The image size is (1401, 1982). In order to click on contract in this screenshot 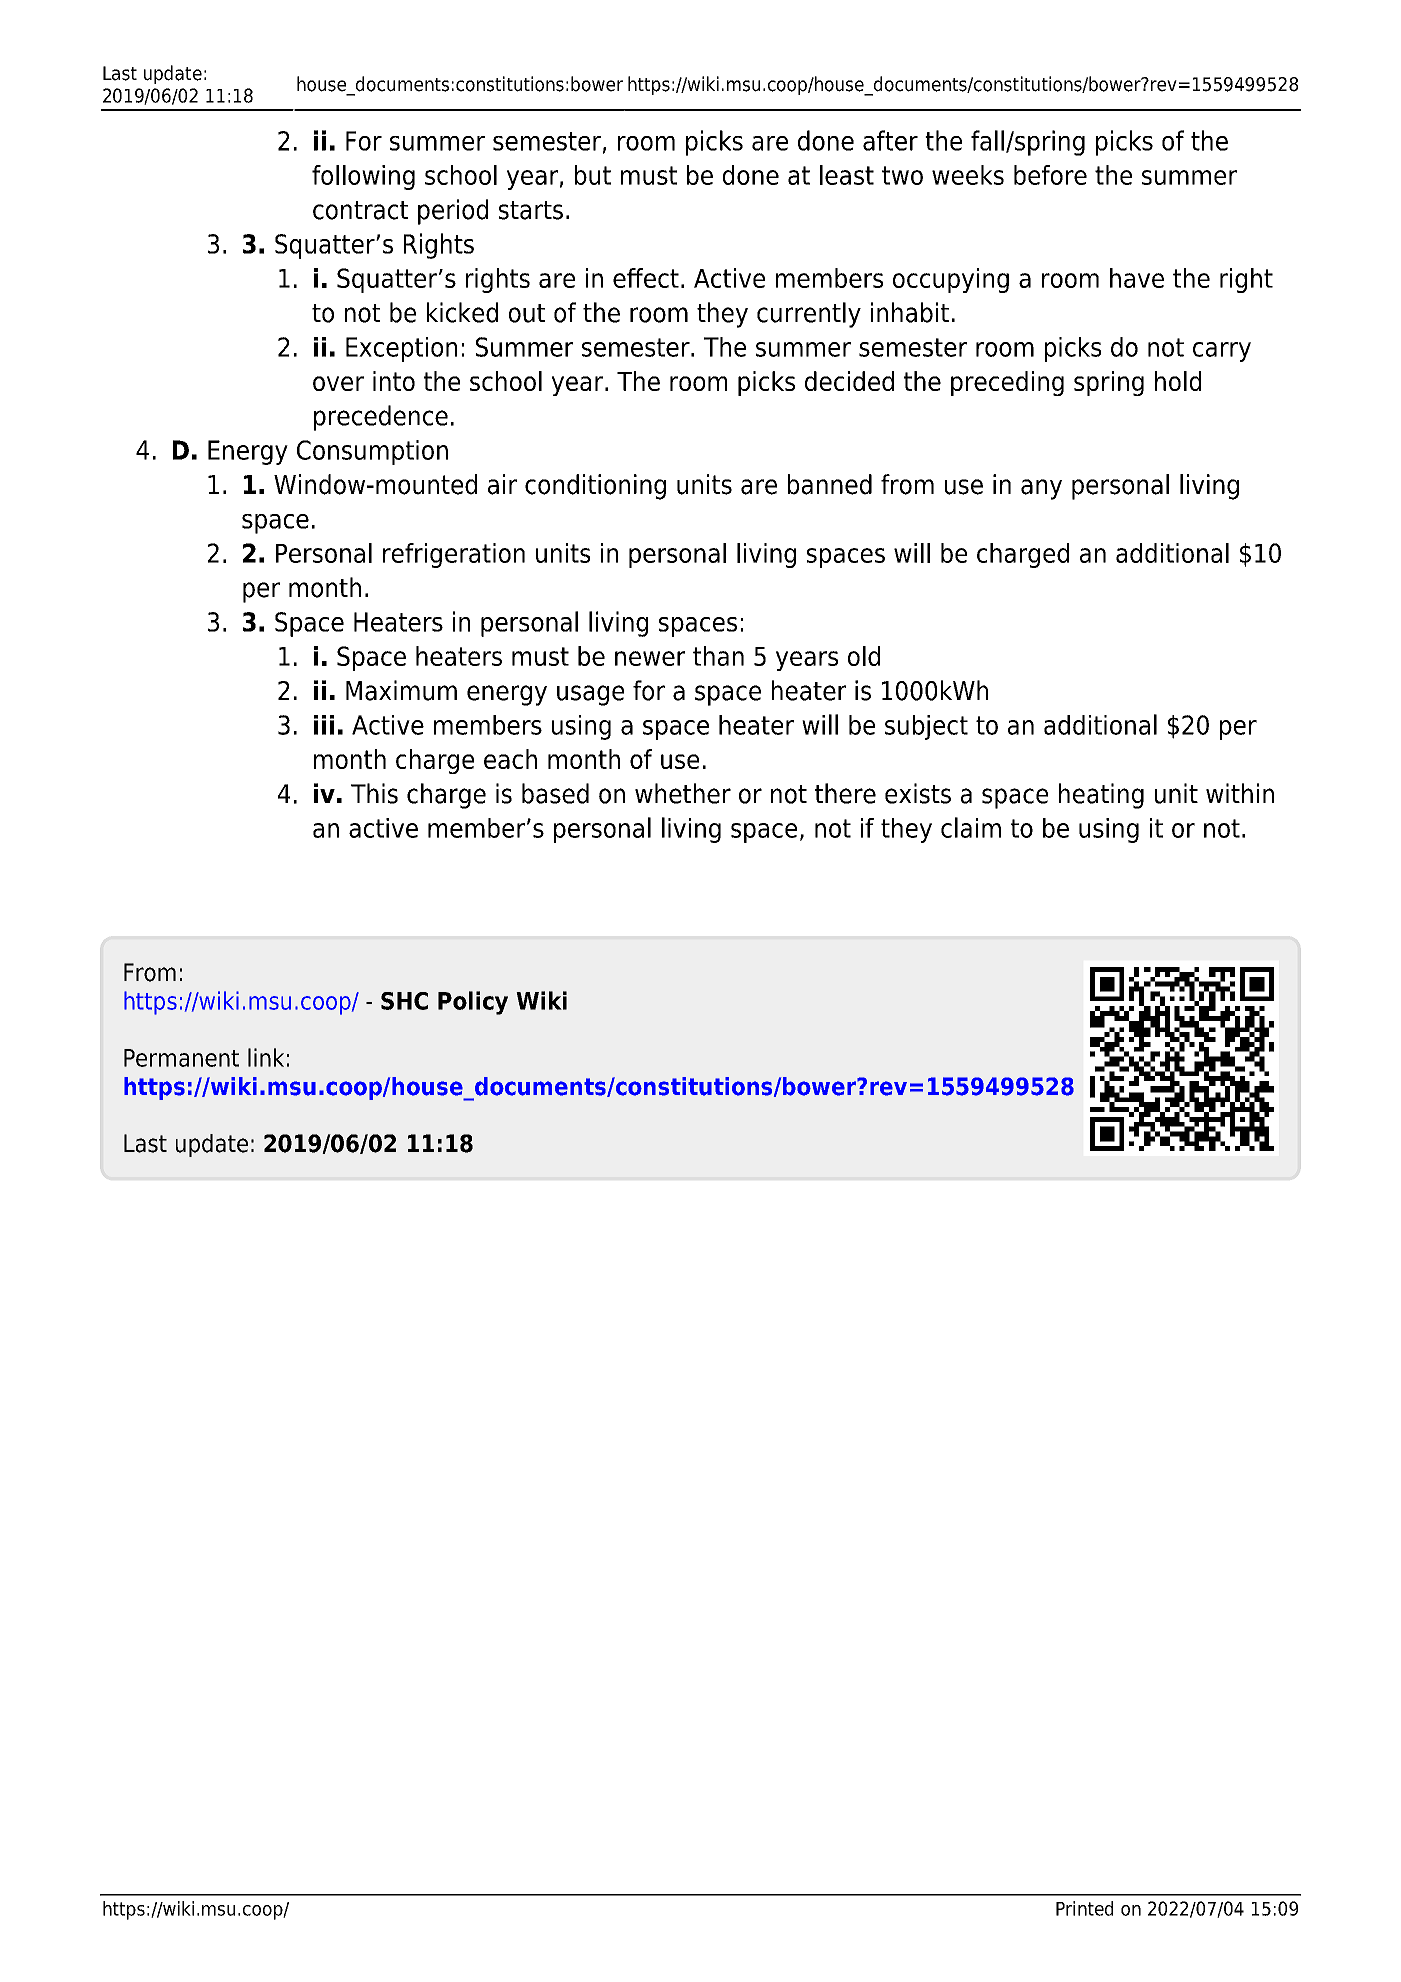, I will do `click(360, 210)`.
